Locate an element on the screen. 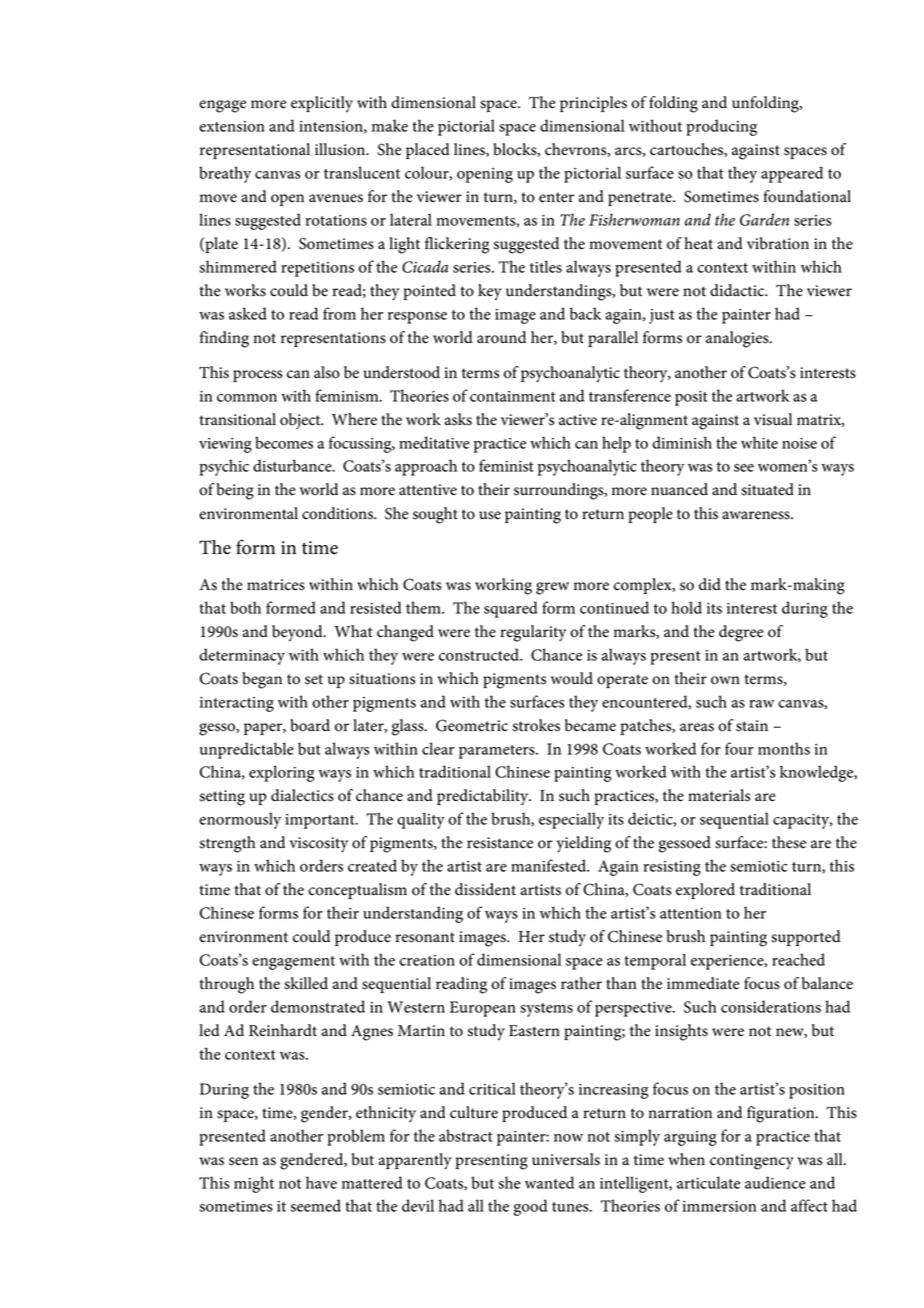  skilled is located at coordinates (306, 983).
